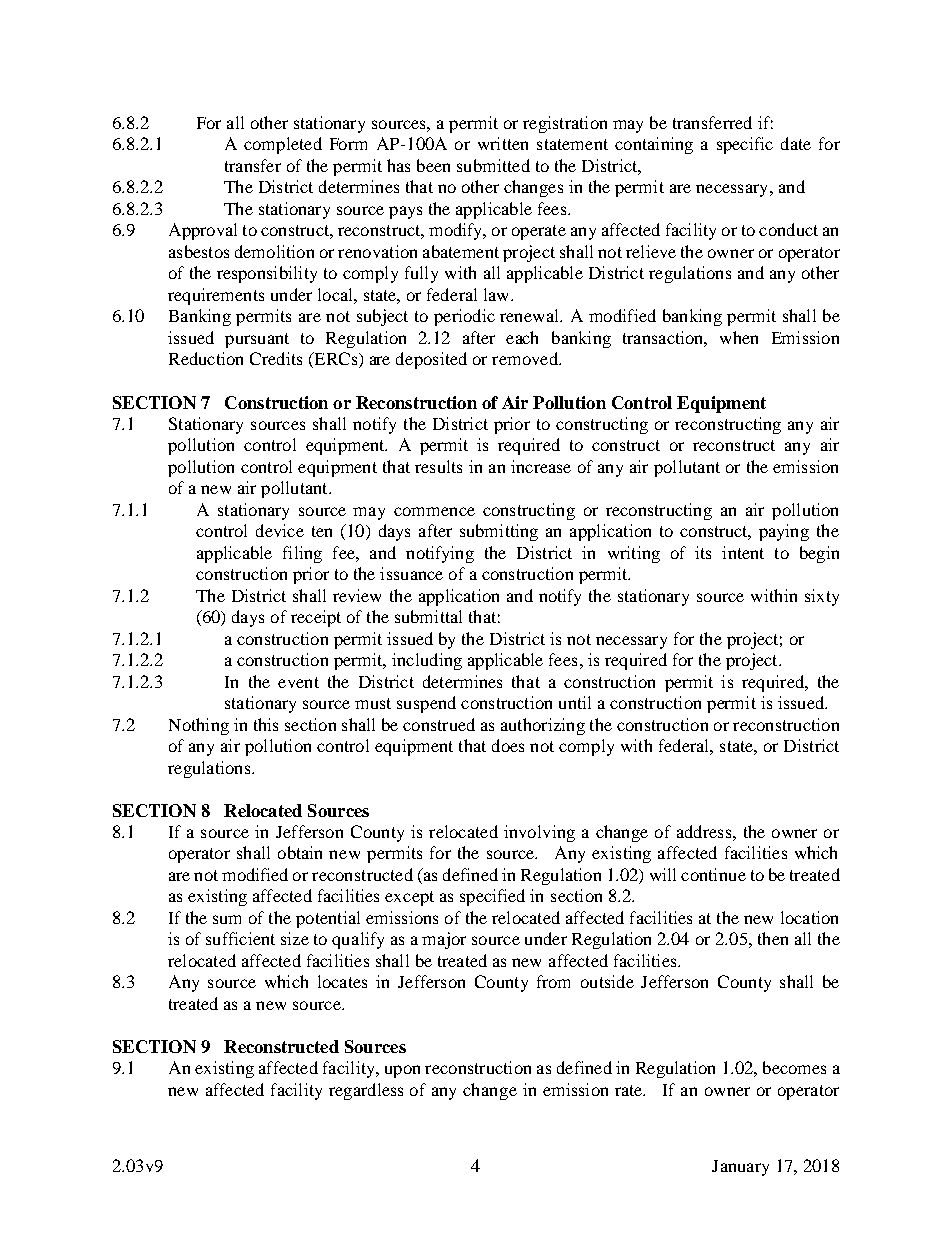  What do you see at coordinates (366, 1091) in the screenshot?
I see `regardless` at bounding box center [366, 1091].
